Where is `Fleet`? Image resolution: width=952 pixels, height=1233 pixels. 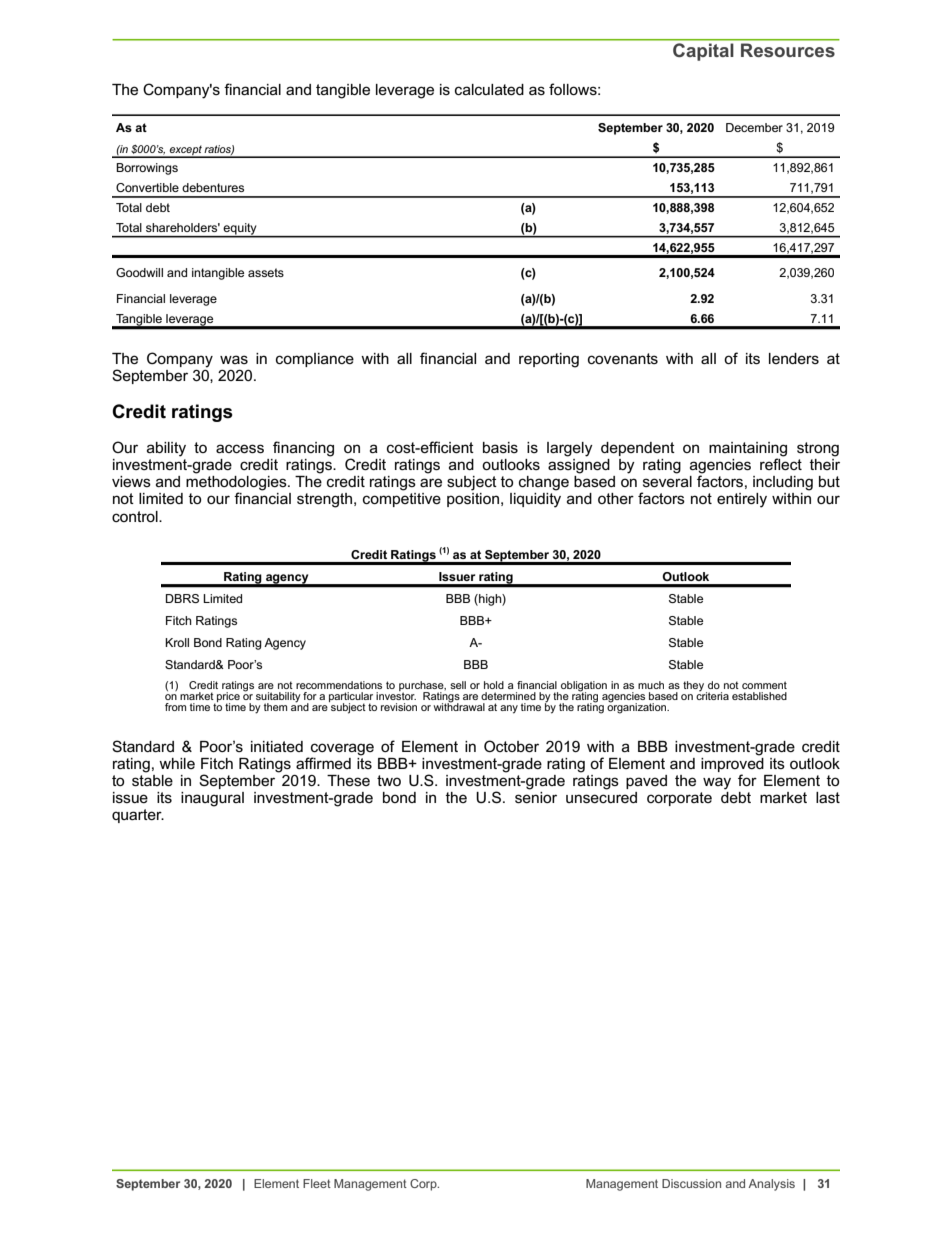
Fleet is located at coordinates (317, 1183).
